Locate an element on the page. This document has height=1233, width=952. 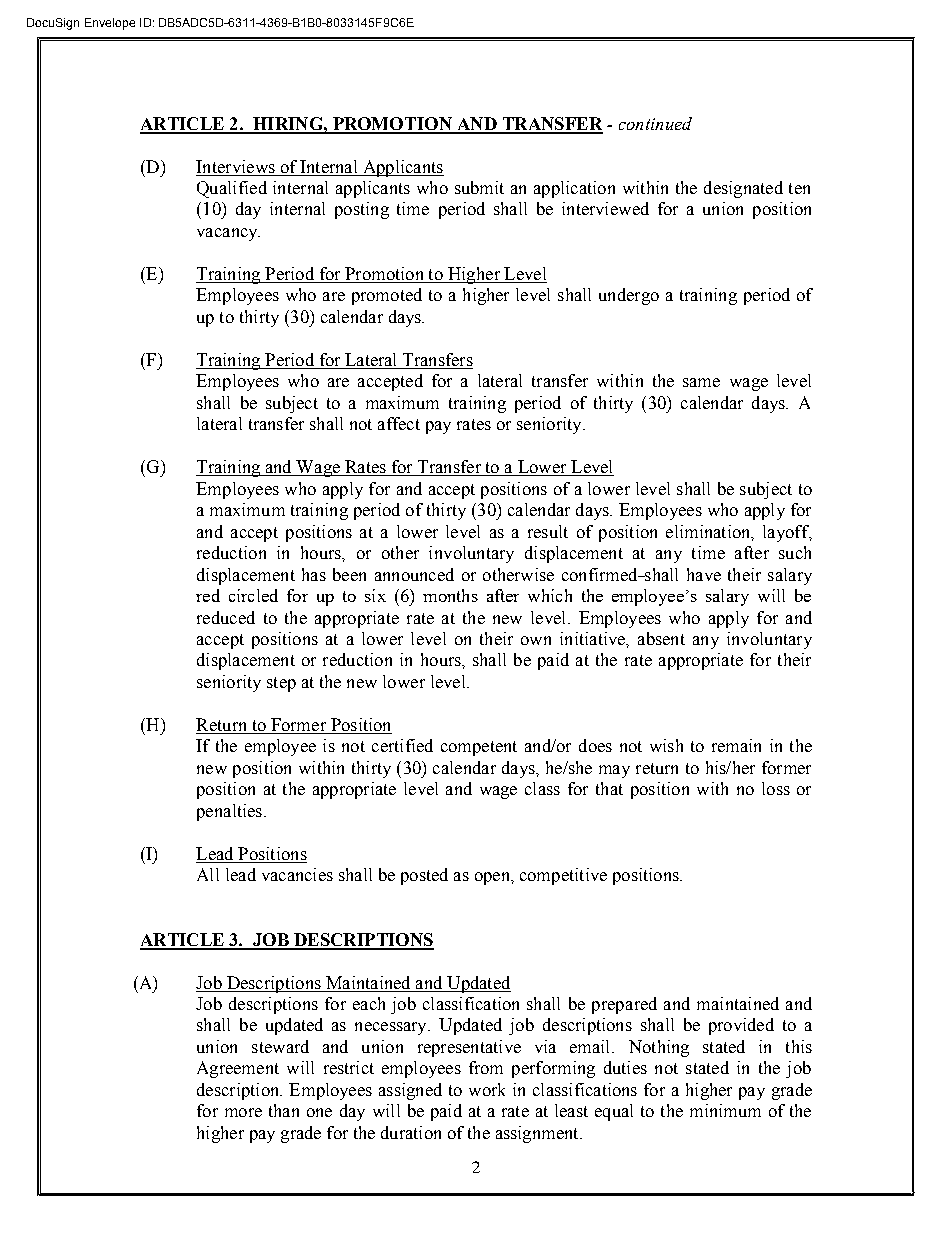
Interviews is located at coordinates (235, 166).
